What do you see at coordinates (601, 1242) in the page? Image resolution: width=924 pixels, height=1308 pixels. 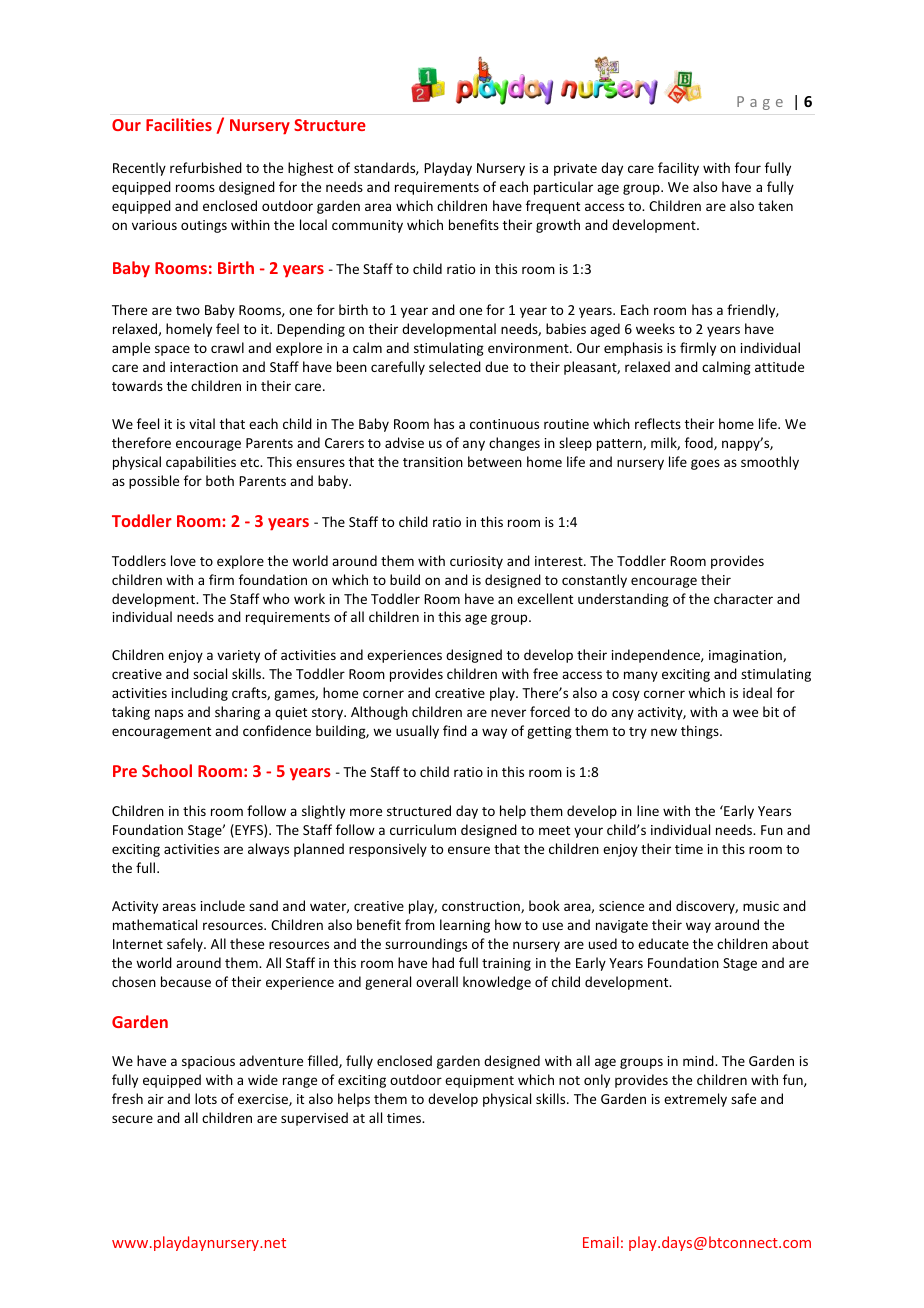 I see `Email` at bounding box center [601, 1242].
